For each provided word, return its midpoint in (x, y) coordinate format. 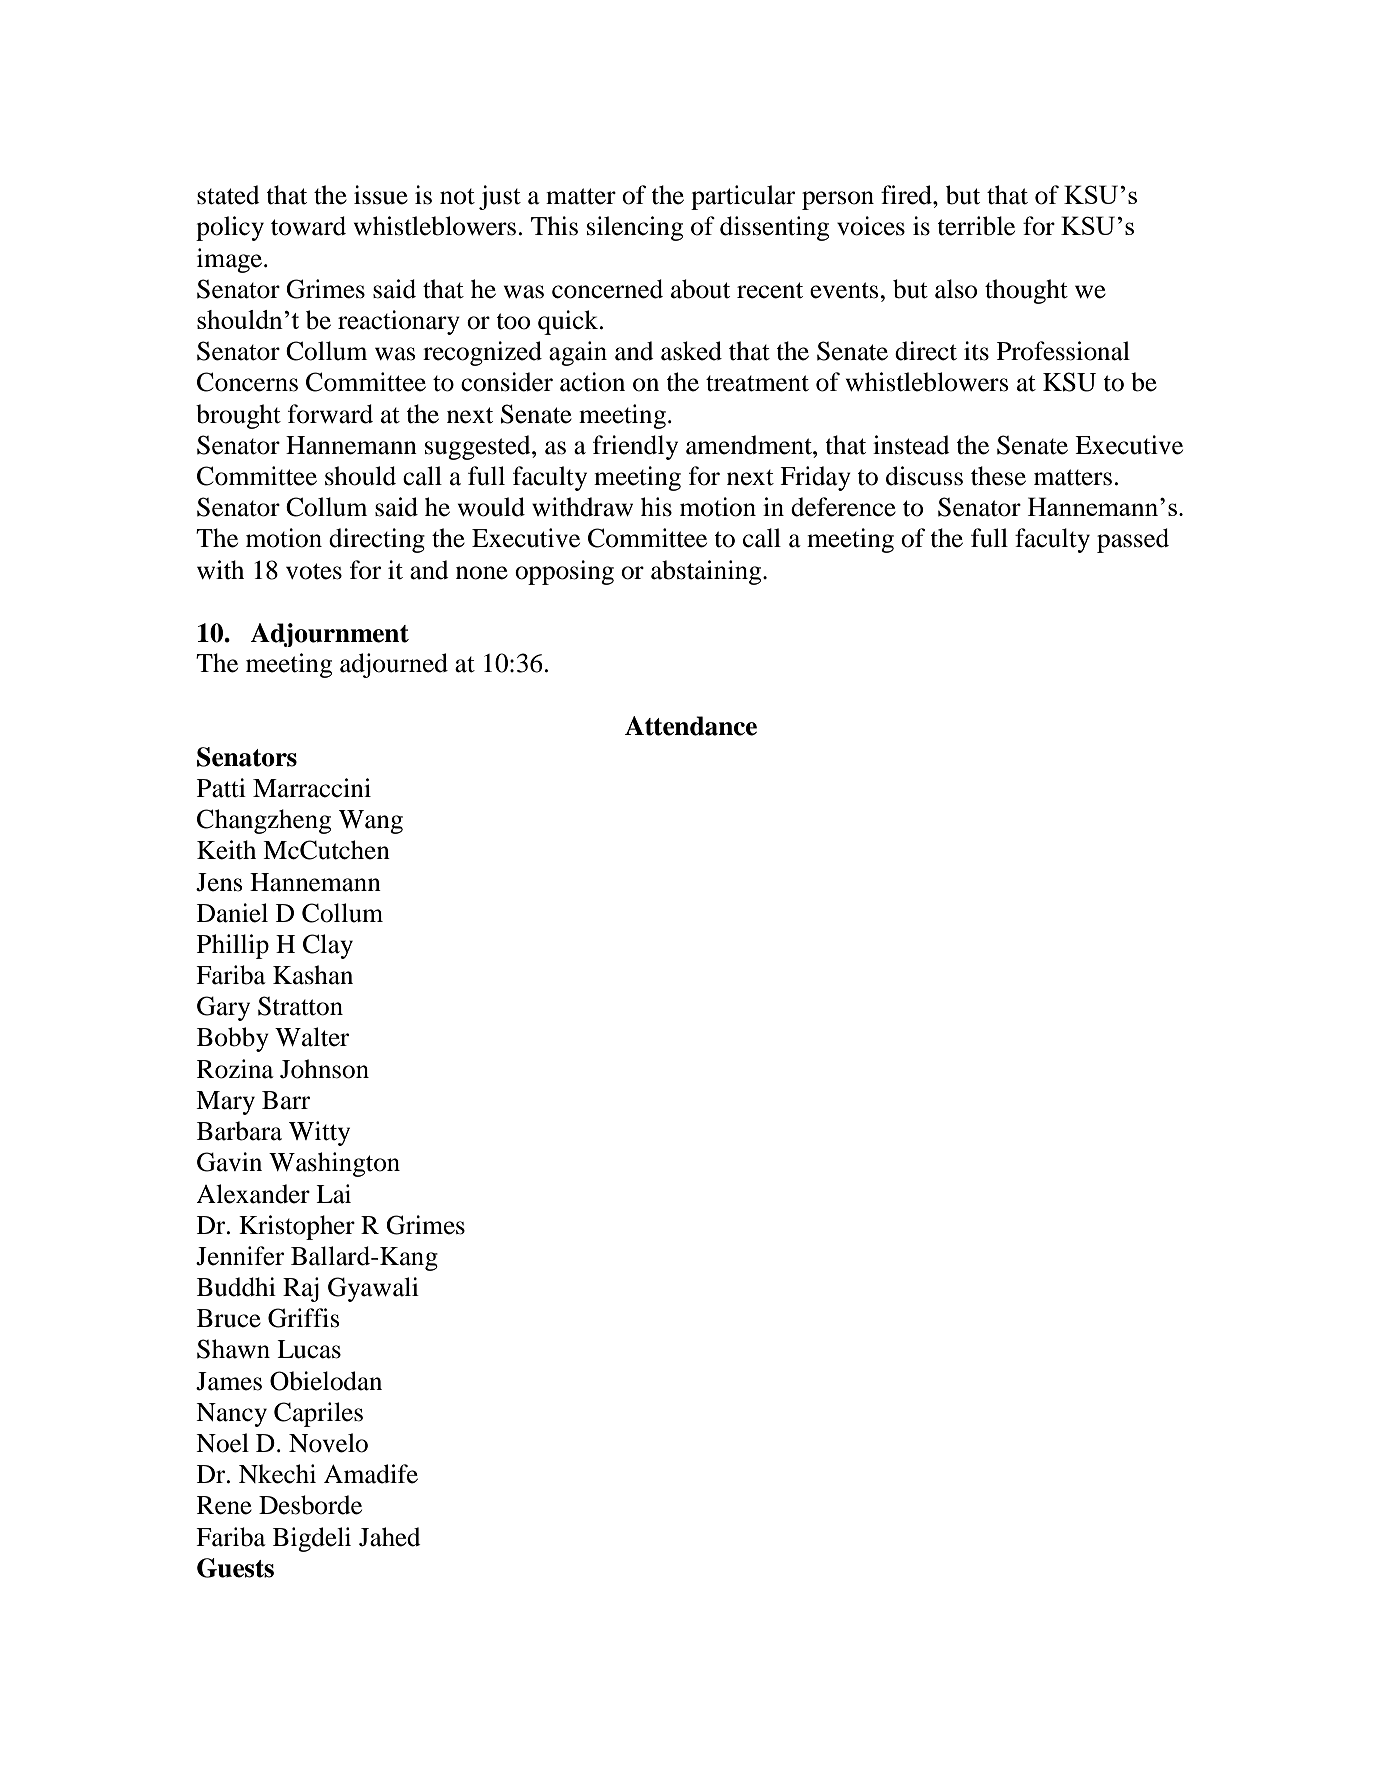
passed (1133, 540)
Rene (224, 1505)
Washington (334, 1164)
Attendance (691, 726)
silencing (635, 228)
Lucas (309, 1349)
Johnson (324, 1069)
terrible (976, 226)
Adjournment (329, 635)
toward (308, 226)
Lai (333, 1194)
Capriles (318, 1414)
